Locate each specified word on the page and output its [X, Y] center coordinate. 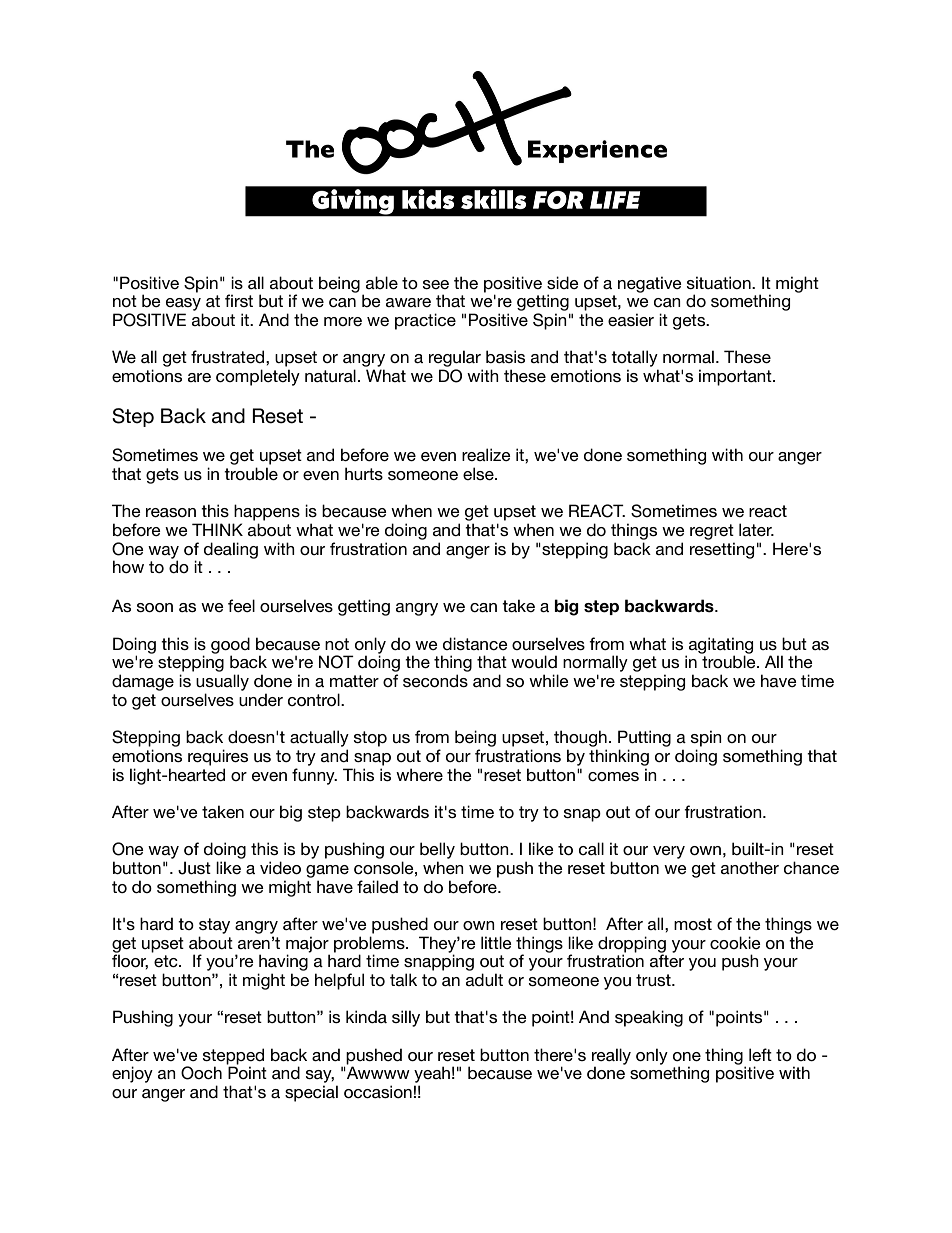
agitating [721, 646]
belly [437, 850]
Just [194, 868]
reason [171, 512]
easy [183, 304]
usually [222, 682]
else [479, 473]
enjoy [132, 1074]
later [756, 529]
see [436, 284]
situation [720, 282]
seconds [435, 680]
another [750, 867]
